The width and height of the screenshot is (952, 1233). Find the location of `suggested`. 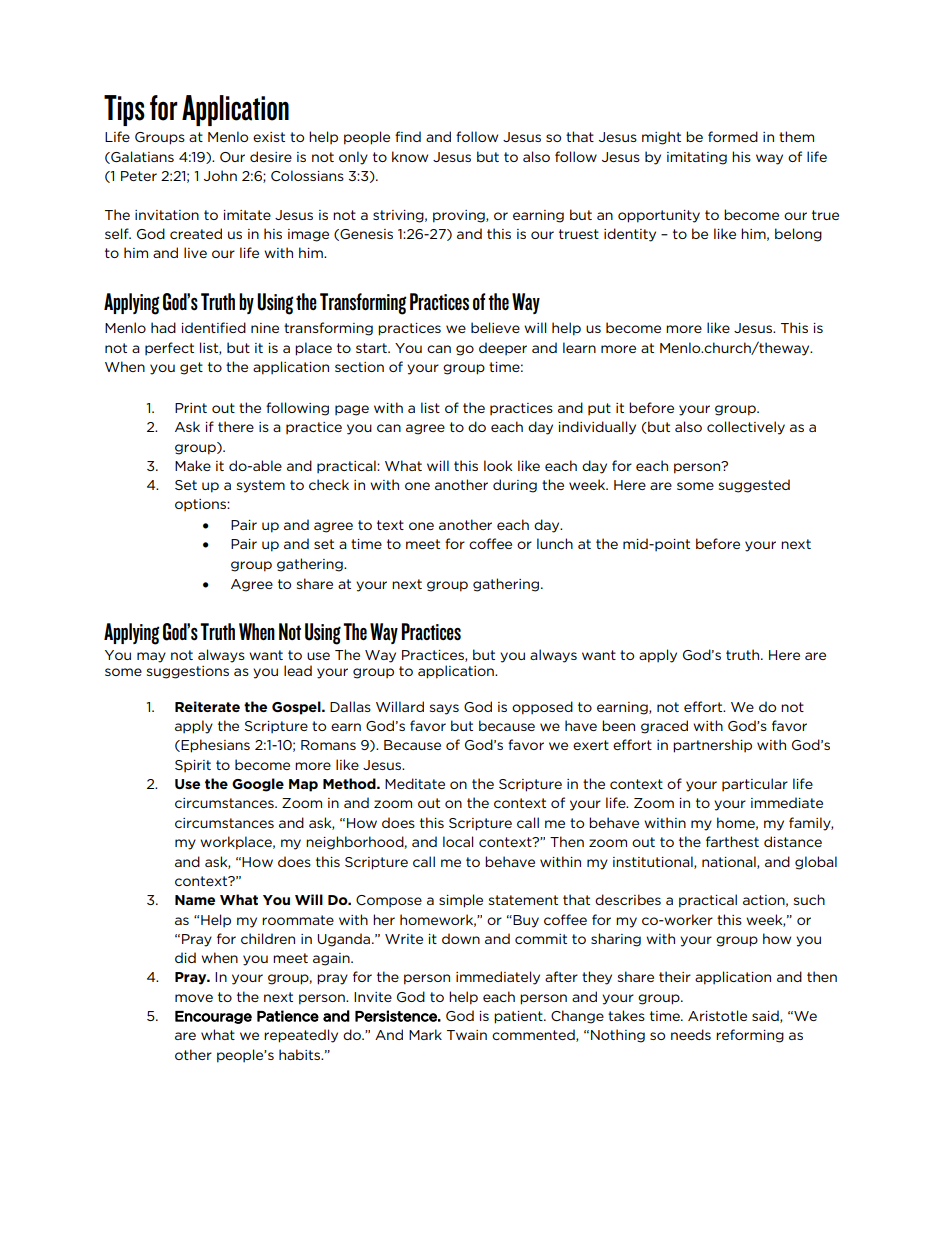

suggested is located at coordinates (754, 486).
